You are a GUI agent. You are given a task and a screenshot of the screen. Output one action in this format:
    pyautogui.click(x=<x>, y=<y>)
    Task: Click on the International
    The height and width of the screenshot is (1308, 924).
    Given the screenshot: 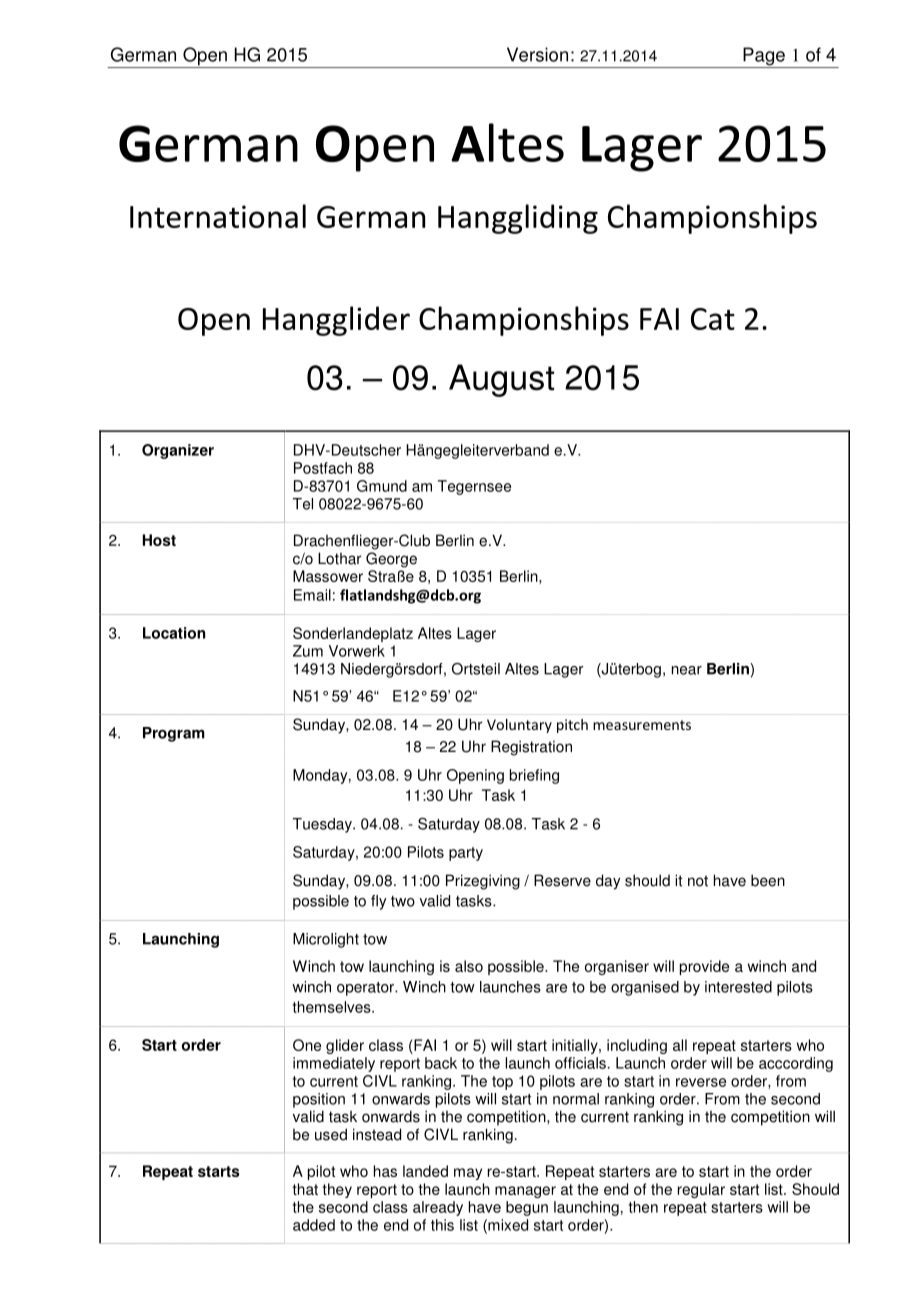 What is the action you would take?
    pyautogui.click(x=218, y=216)
